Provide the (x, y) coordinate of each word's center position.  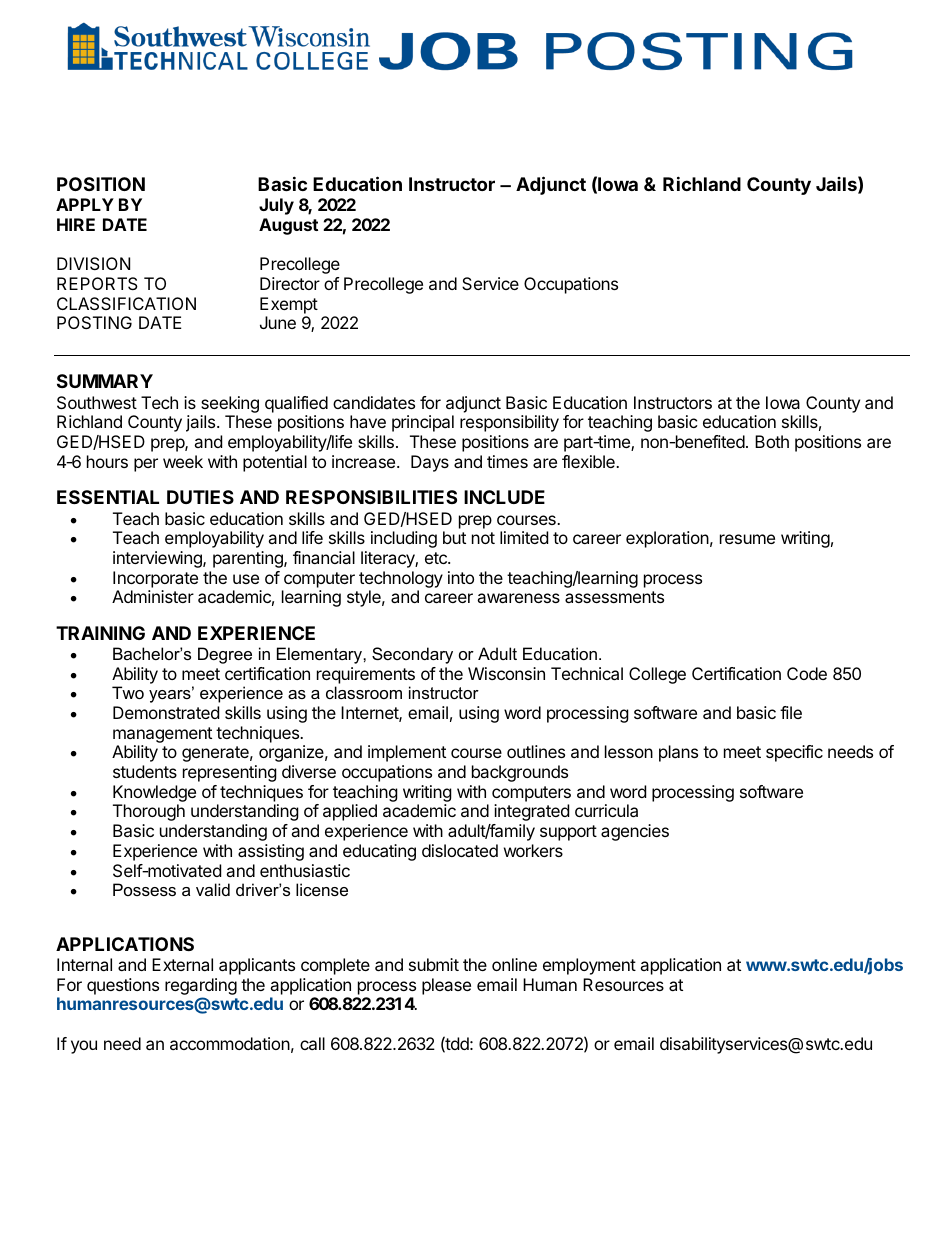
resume (747, 539)
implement (407, 753)
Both (772, 441)
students (145, 771)
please (446, 986)
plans (678, 753)
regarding (201, 986)
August (288, 226)
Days (430, 463)
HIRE (76, 224)
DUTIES (200, 497)
